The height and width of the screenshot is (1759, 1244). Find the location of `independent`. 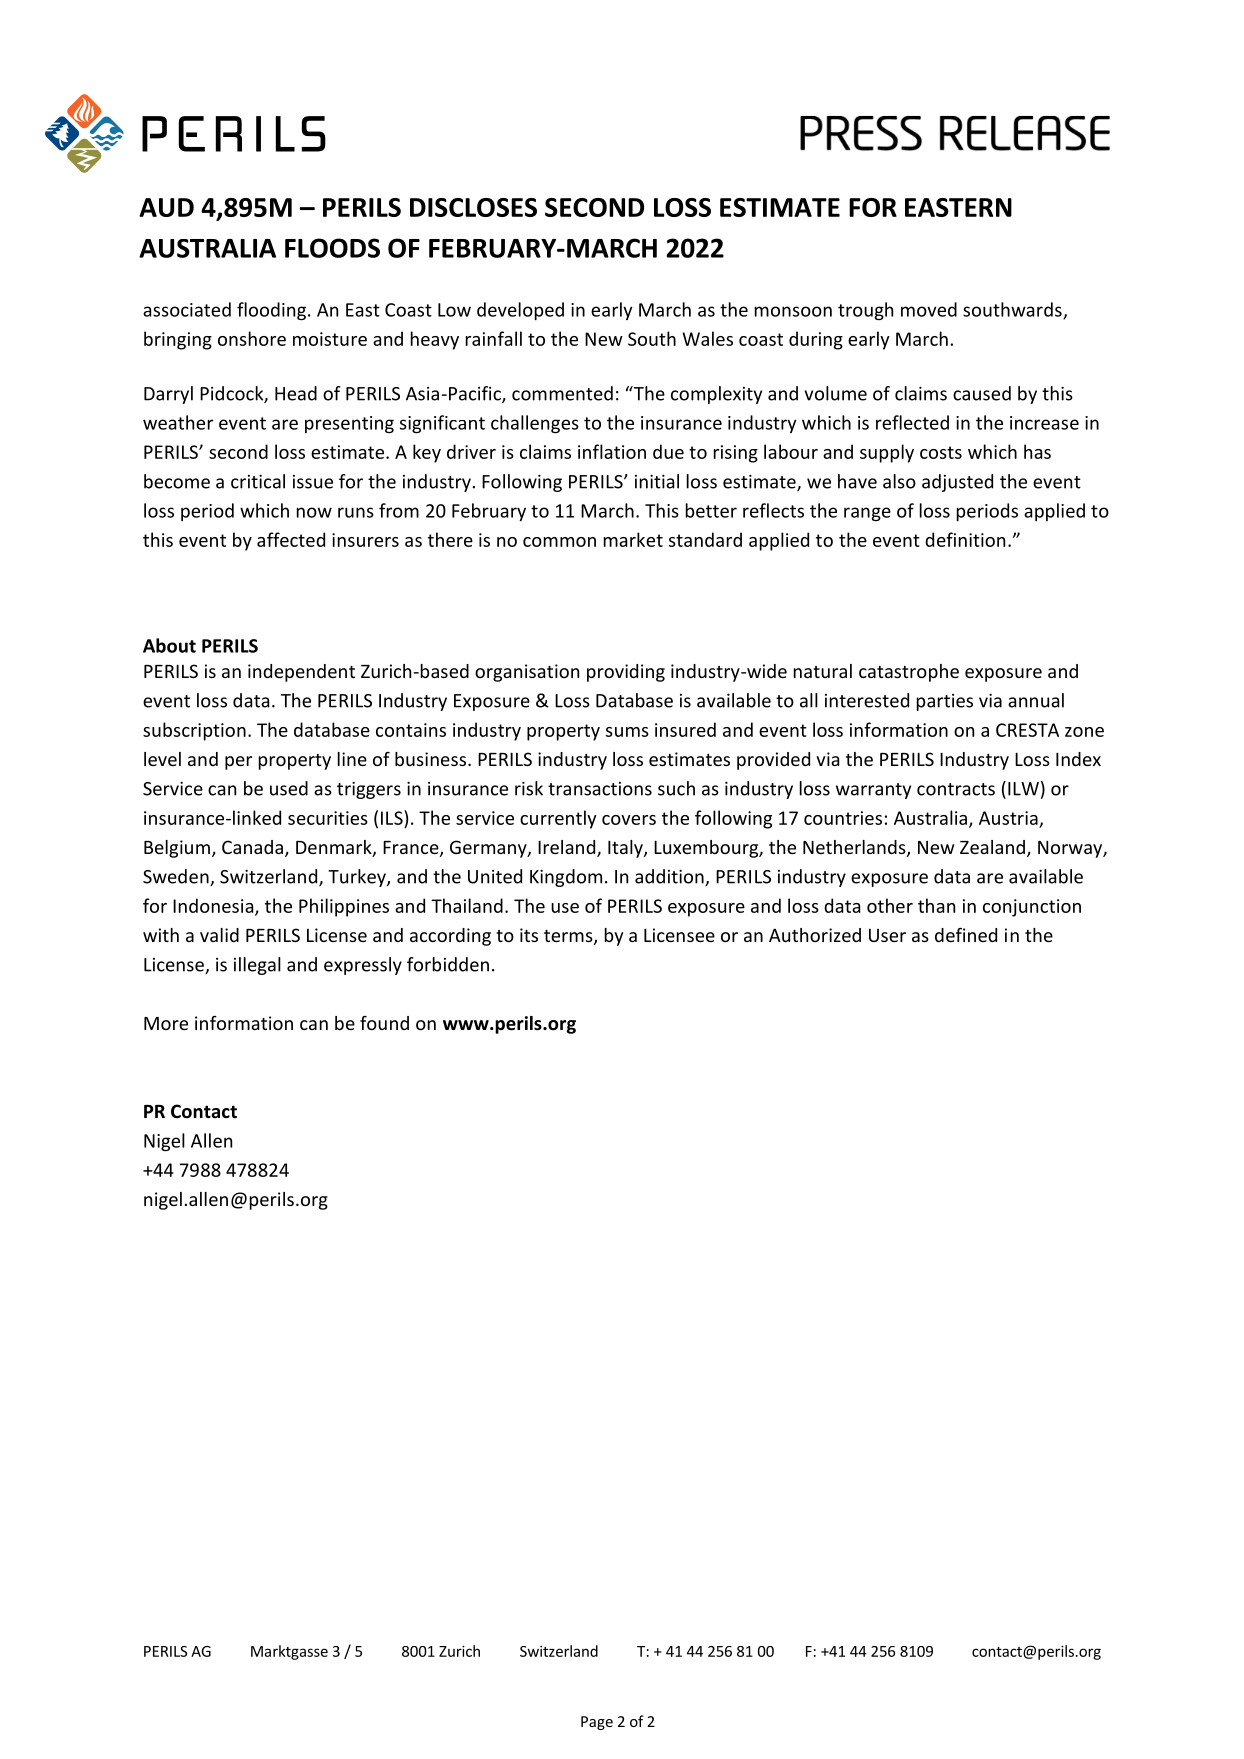

independent is located at coordinates (301, 673).
